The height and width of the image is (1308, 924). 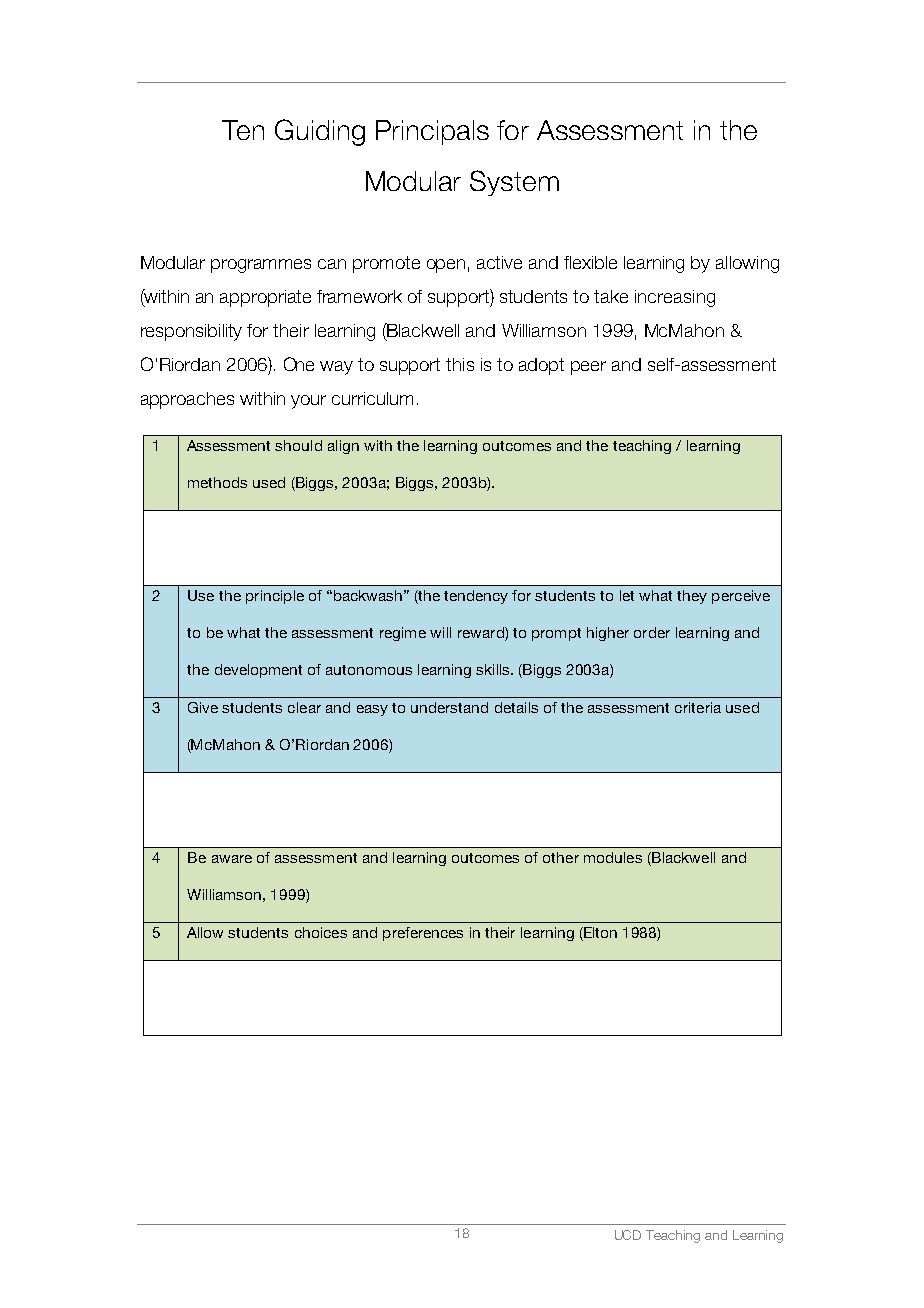 What do you see at coordinates (232, 859) in the image?
I see `aware` at bounding box center [232, 859].
